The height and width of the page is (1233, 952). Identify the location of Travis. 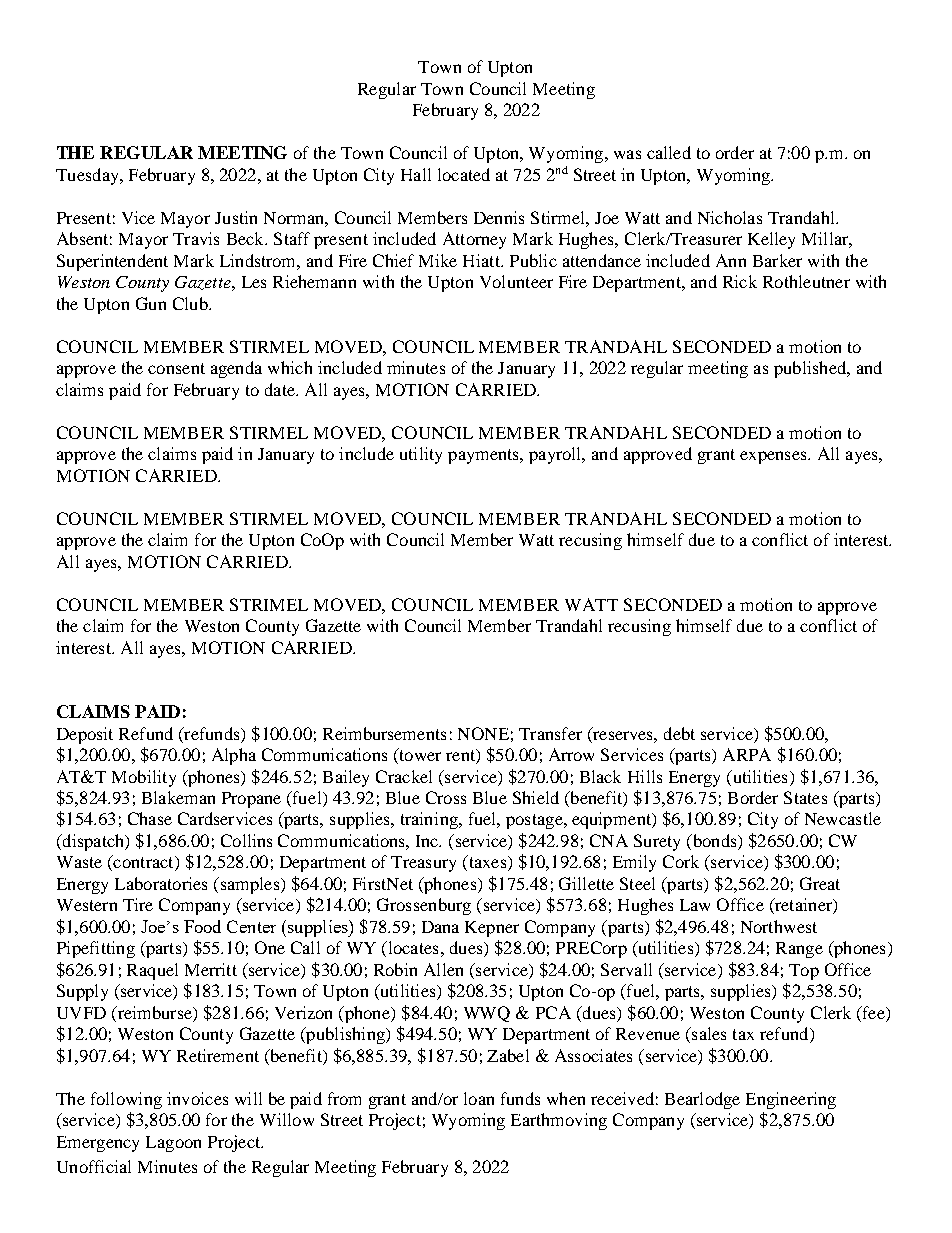
(196, 238).
